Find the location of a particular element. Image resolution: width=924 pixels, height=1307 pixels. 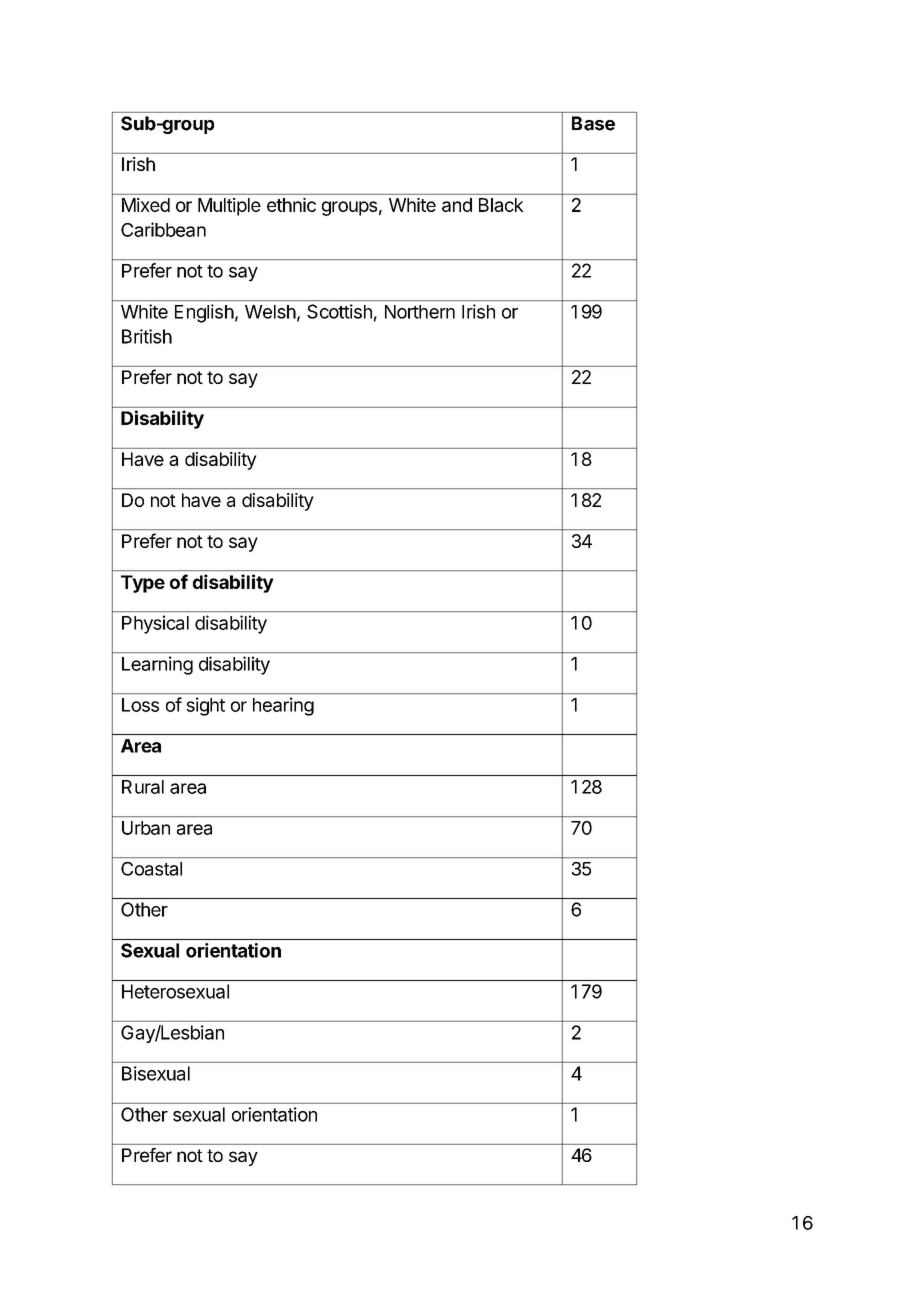

Base is located at coordinates (593, 123).
